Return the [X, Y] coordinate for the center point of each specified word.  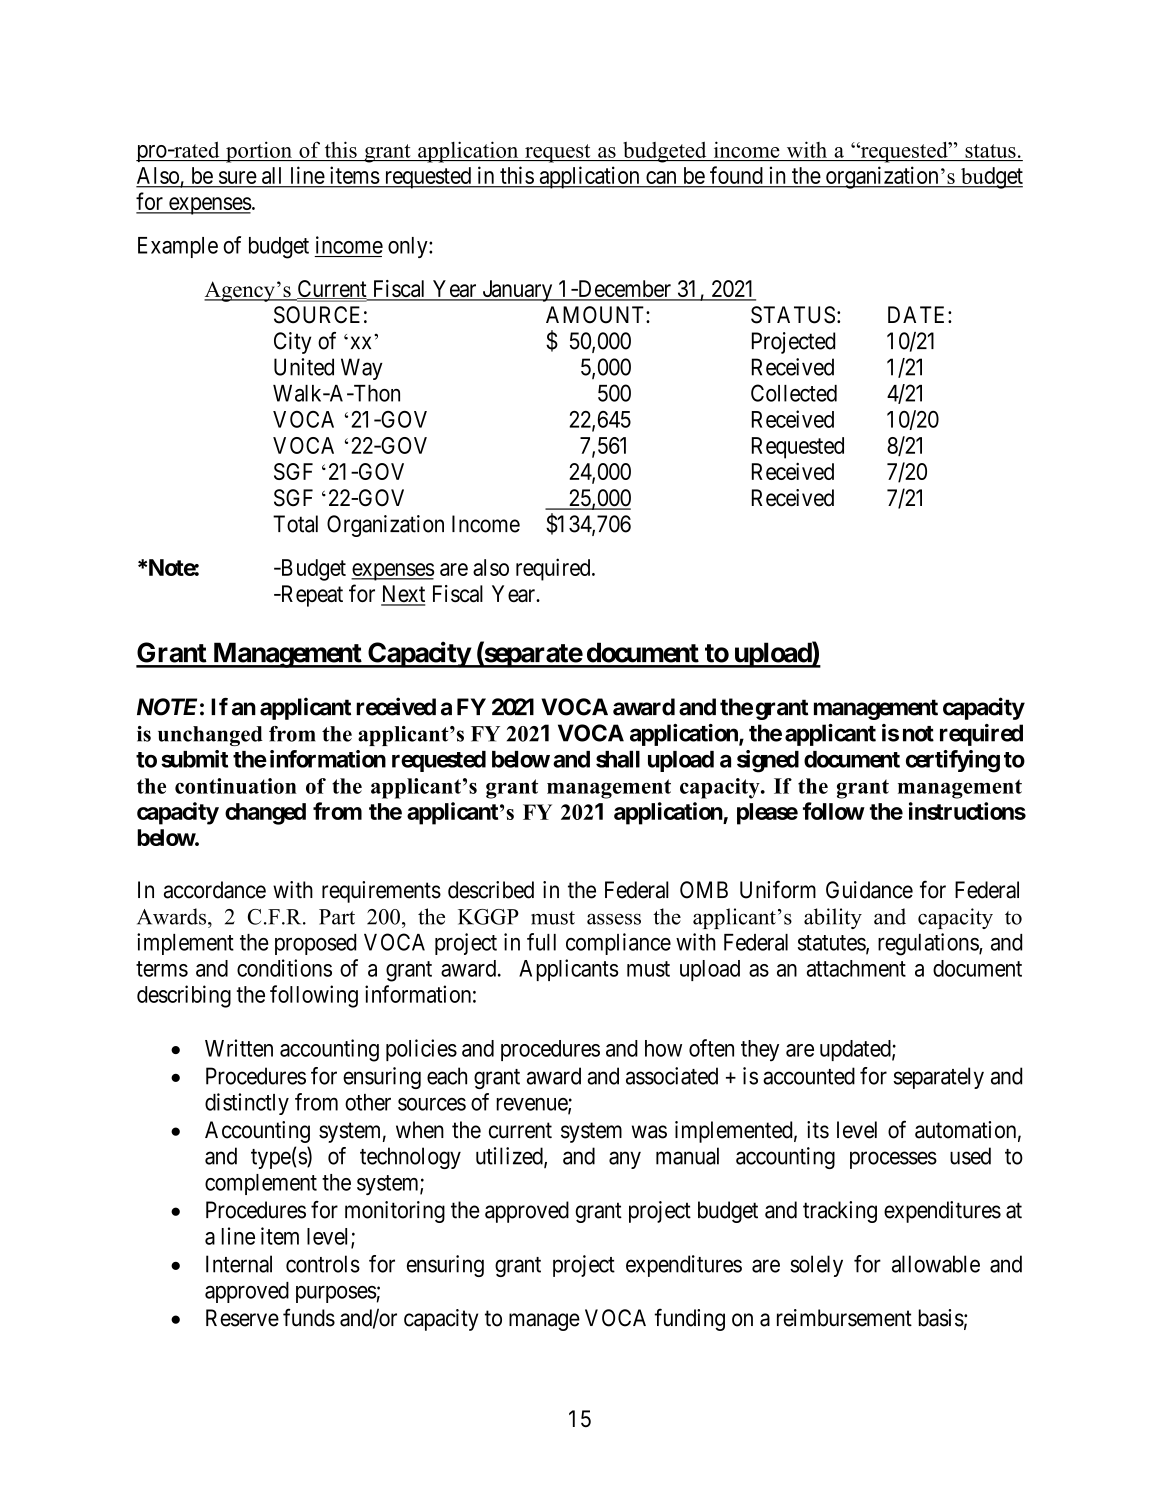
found [736, 175]
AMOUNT [596, 315]
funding [690, 1319]
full [541, 942]
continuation [236, 786]
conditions [284, 968]
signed [768, 761]
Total [295, 524]
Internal [239, 1264]
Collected [794, 393]
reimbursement [844, 1318]
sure [237, 177]
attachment [856, 968]
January [517, 291]
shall [618, 759]
